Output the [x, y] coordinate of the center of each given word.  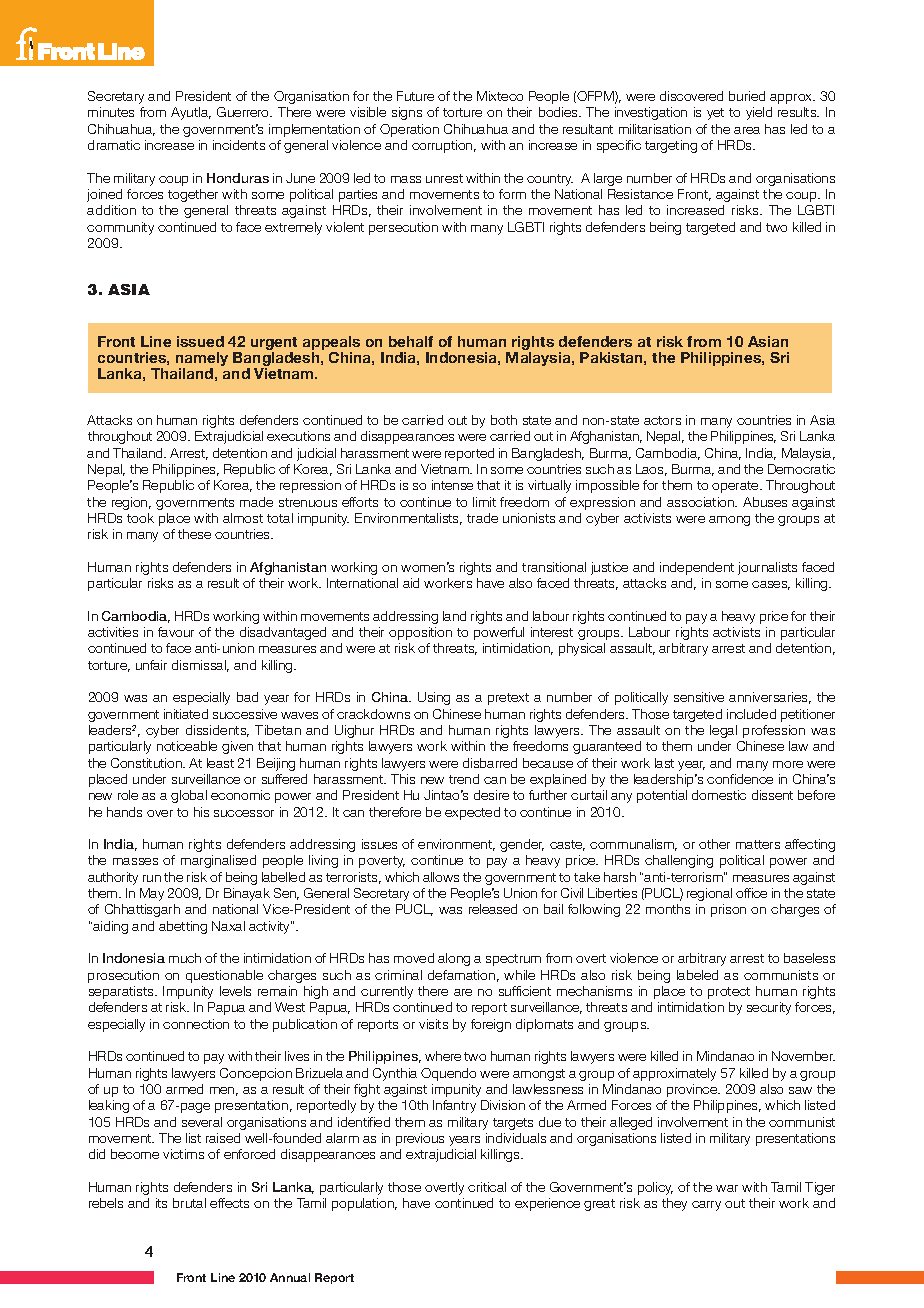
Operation [409, 130]
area [747, 130]
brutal [189, 1203]
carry [706, 1206]
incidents [239, 145]
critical [487, 1187]
